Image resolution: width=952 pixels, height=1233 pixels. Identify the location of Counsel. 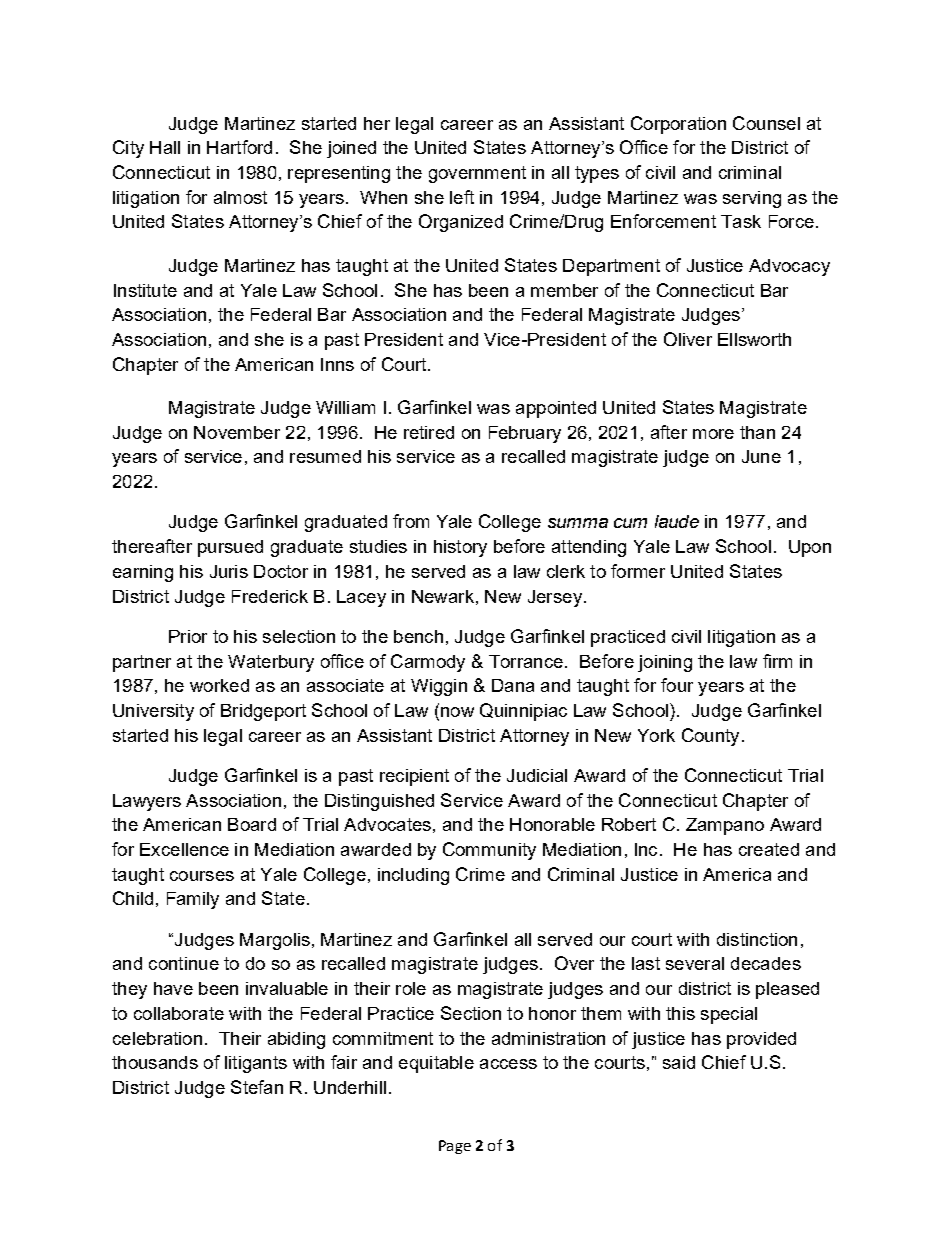
(766, 123).
